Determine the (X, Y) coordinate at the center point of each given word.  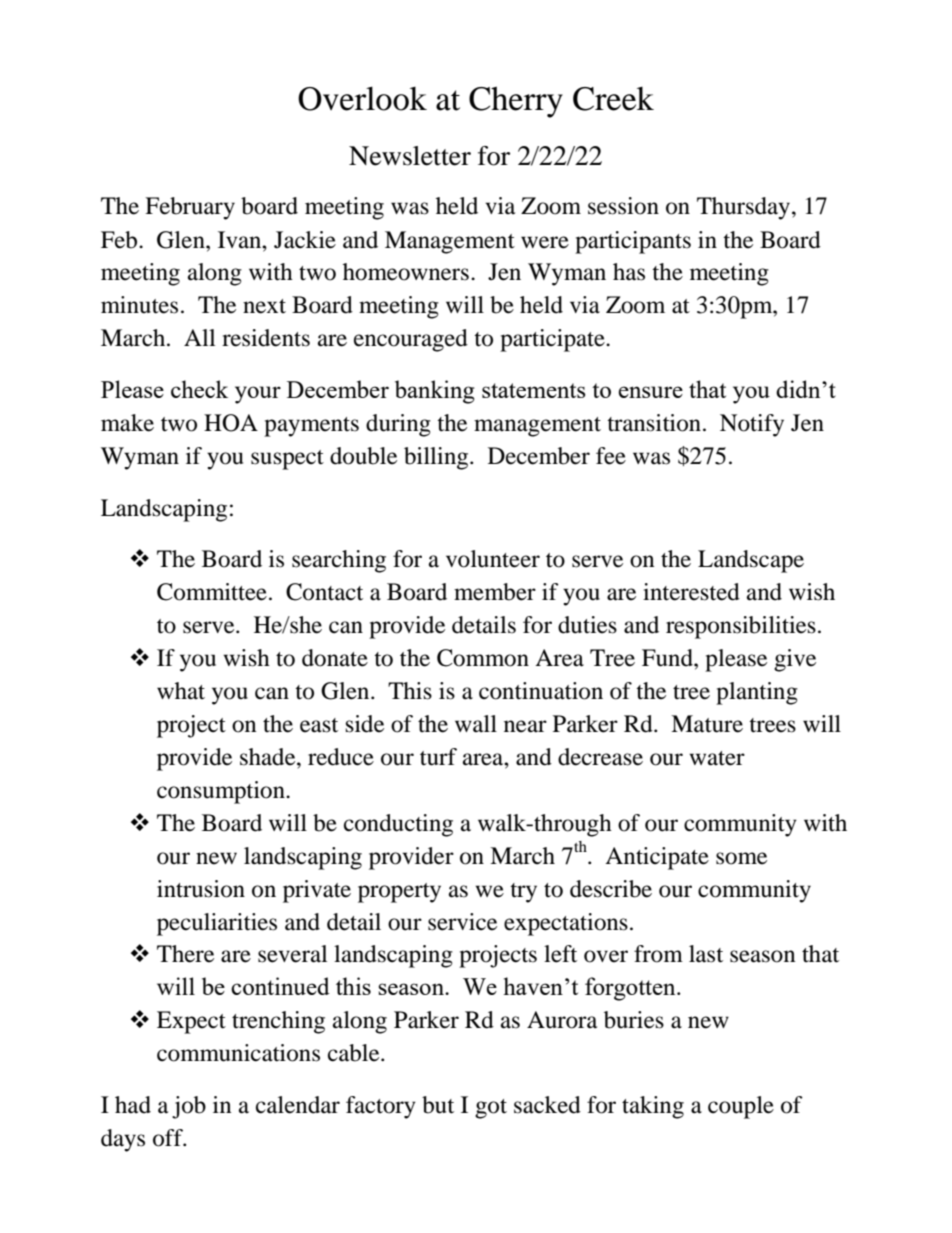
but (438, 1105)
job (189, 1107)
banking (435, 392)
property (399, 893)
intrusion (201, 889)
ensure (650, 392)
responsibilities (741, 627)
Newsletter (410, 156)
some (741, 858)
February (190, 208)
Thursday (745, 208)
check (199, 389)
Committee (212, 592)
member (495, 592)
